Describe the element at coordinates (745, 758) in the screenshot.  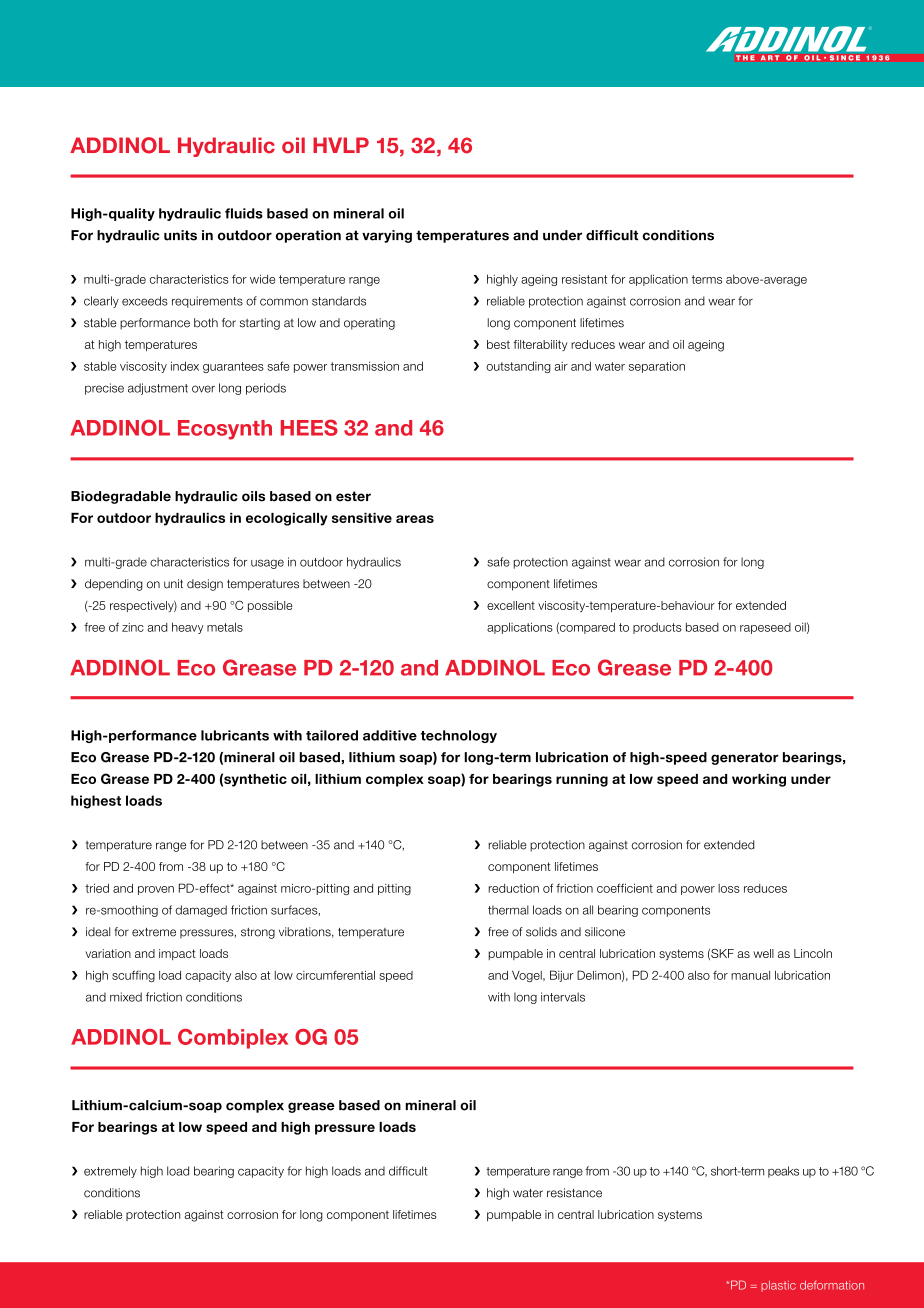
I see `generator` at that location.
